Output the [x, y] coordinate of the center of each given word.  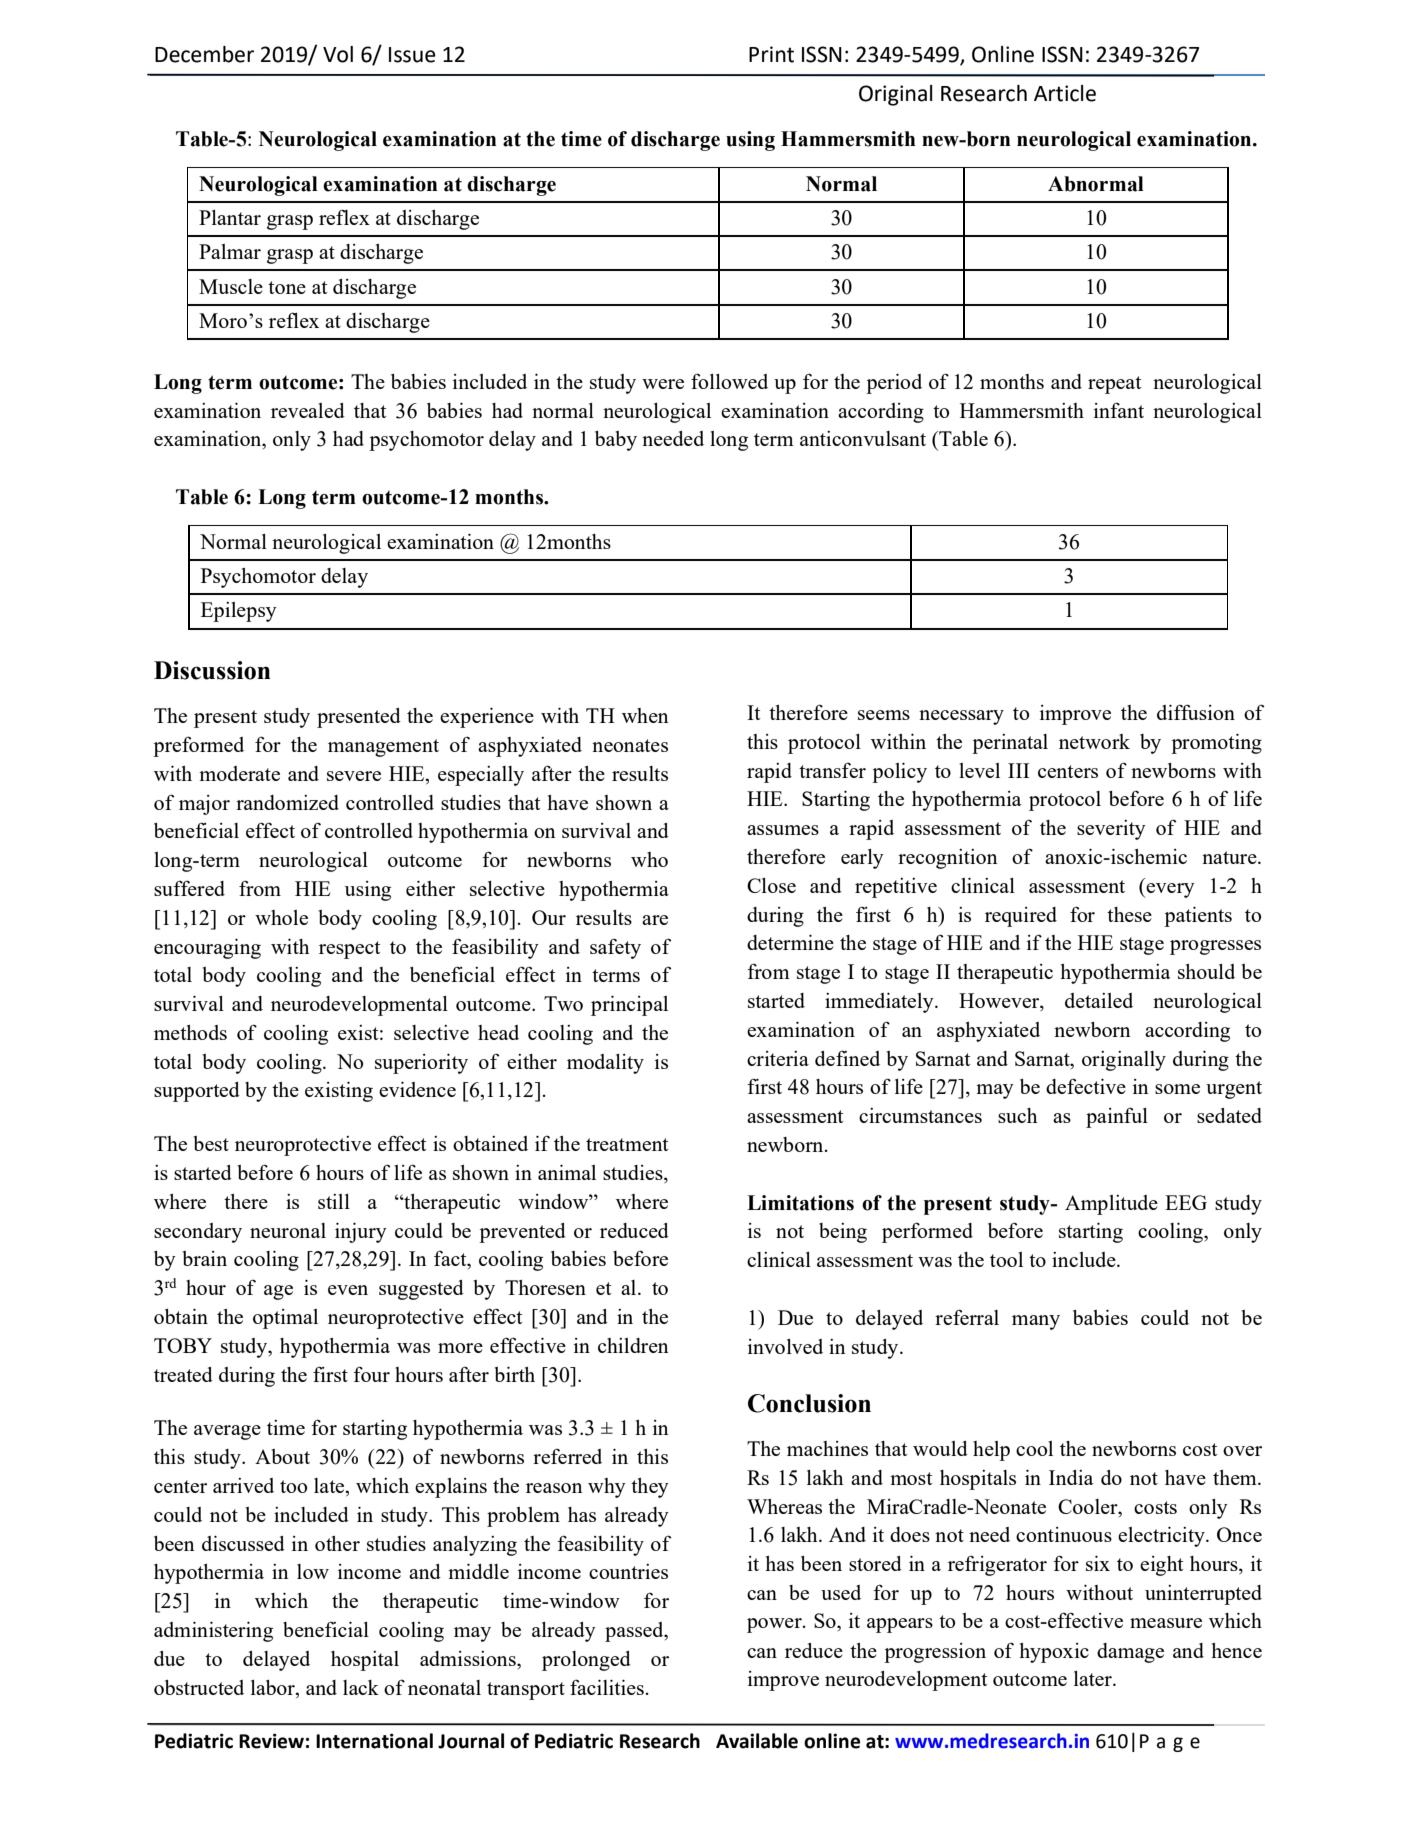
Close [771, 885]
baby [616, 441]
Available [757, 1741]
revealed [308, 410]
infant [1119, 410]
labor [274, 1687]
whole [281, 917]
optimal [285, 1319]
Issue [412, 55]
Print [771, 54]
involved [785, 1346]
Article [1065, 93]
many [1036, 1322]
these [1129, 914]
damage [1130, 1653]
